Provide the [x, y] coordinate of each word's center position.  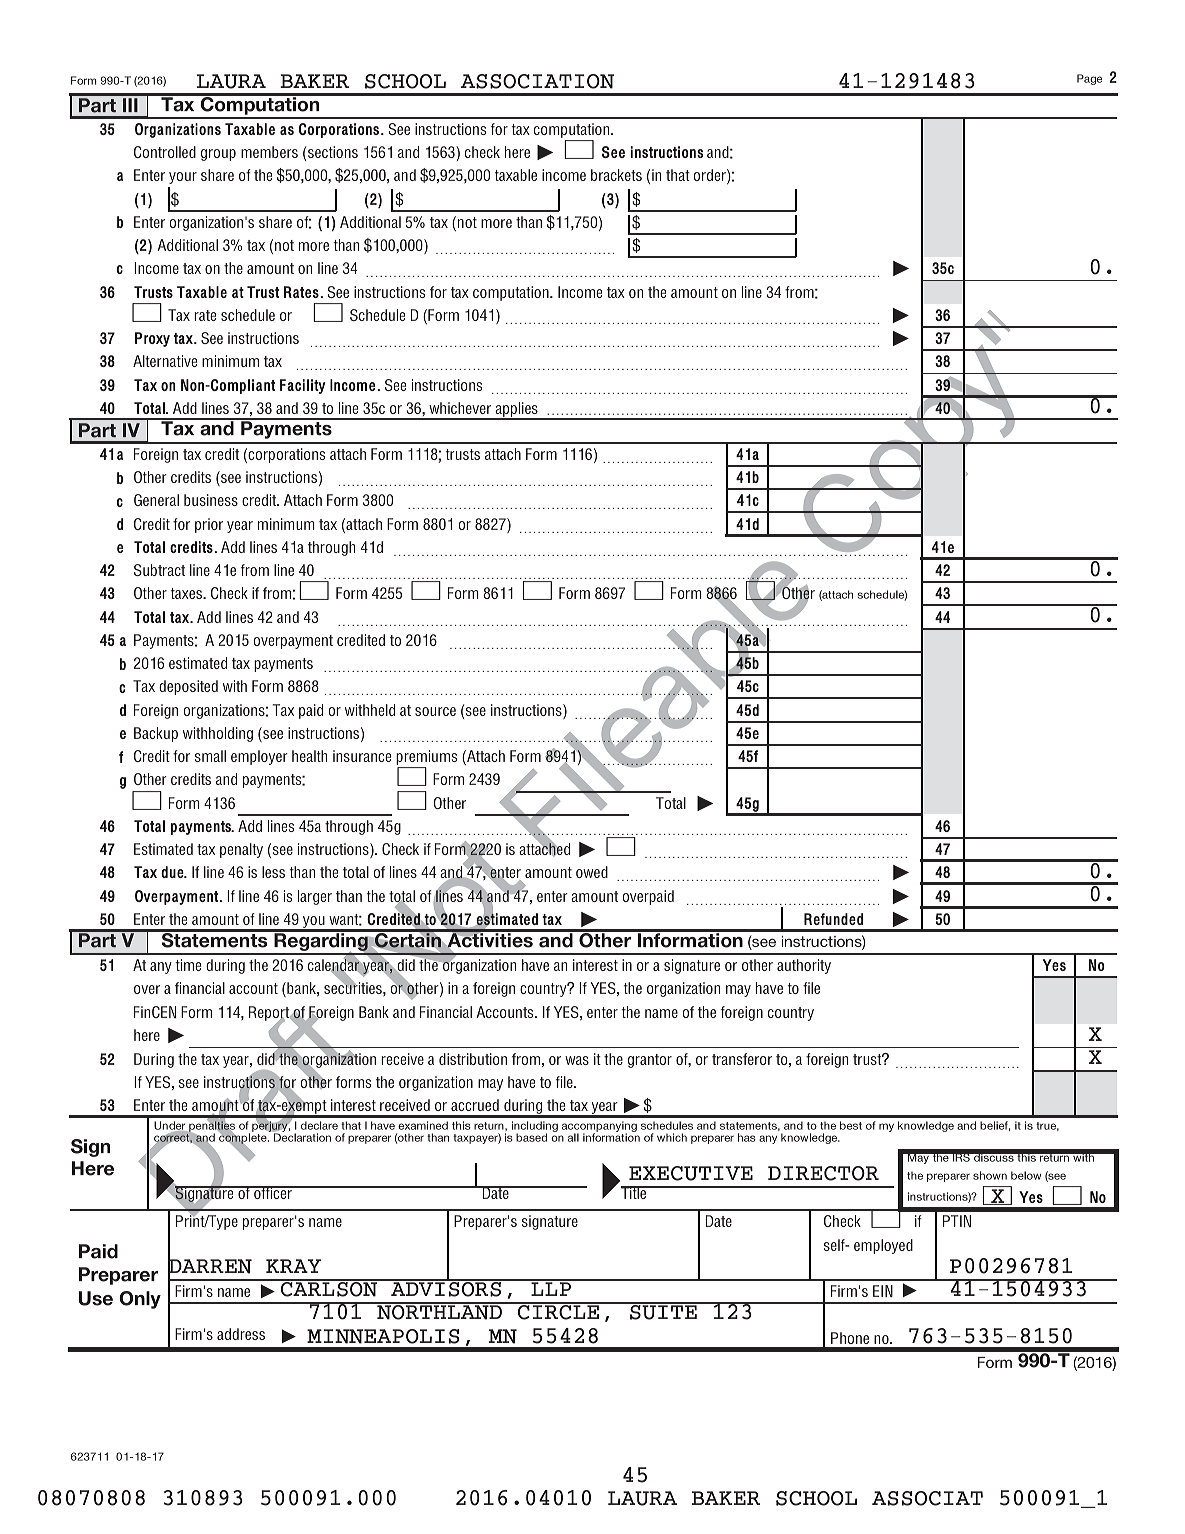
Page [1089, 79]
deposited [188, 687]
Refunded [833, 919]
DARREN [210, 1266]
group [218, 155]
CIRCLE [558, 1311]
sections [333, 152]
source [435, 711]
